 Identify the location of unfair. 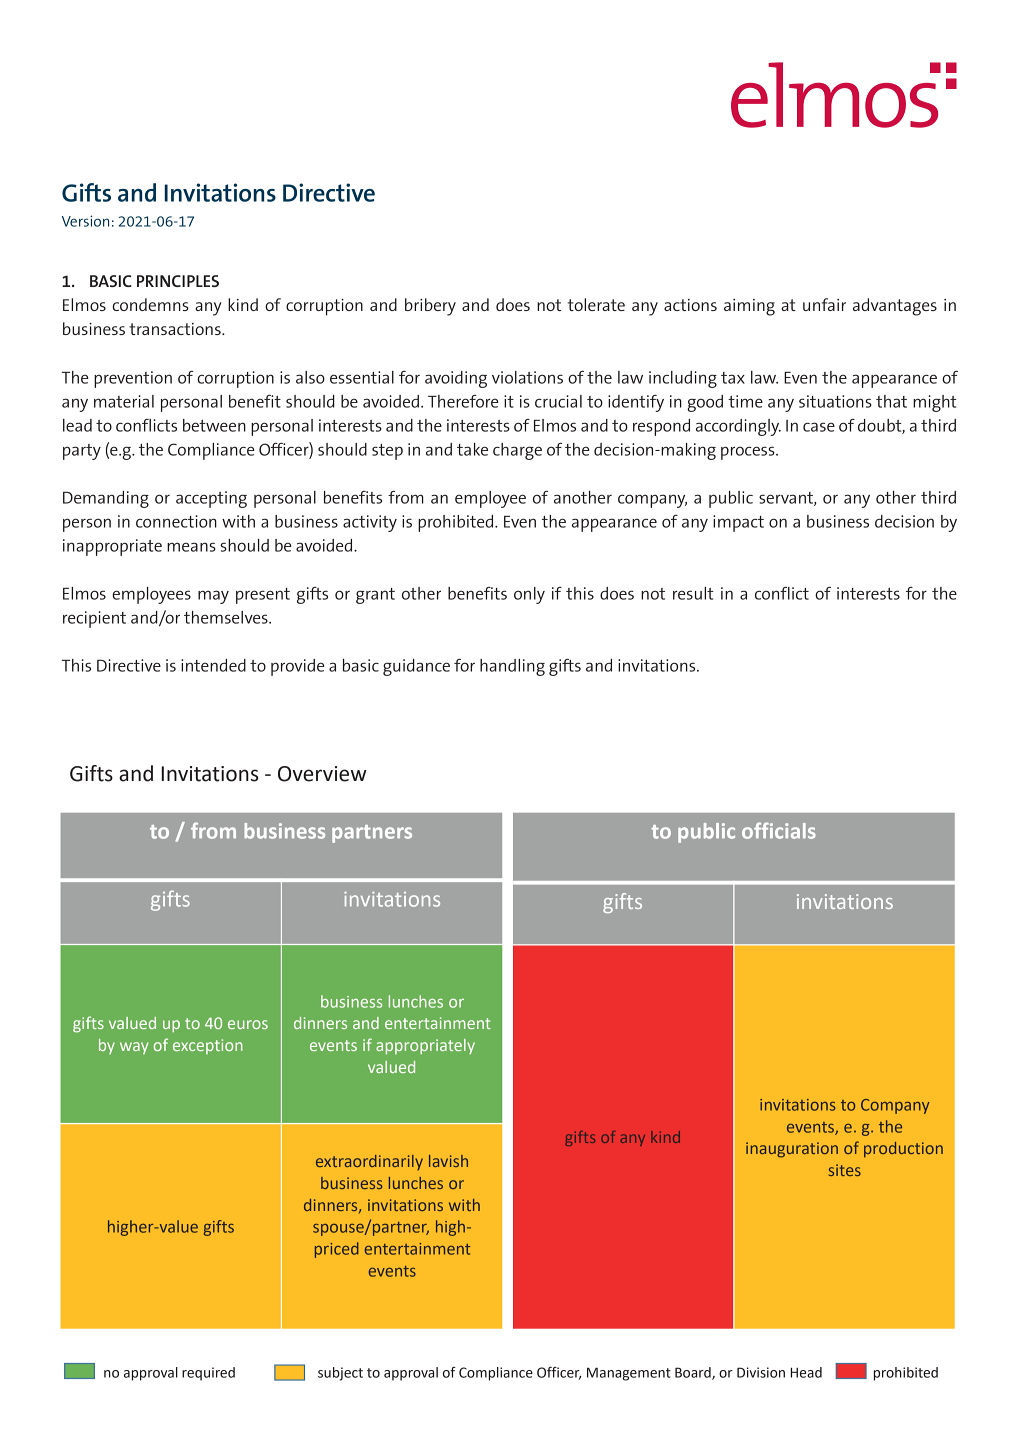
(824, 304).
